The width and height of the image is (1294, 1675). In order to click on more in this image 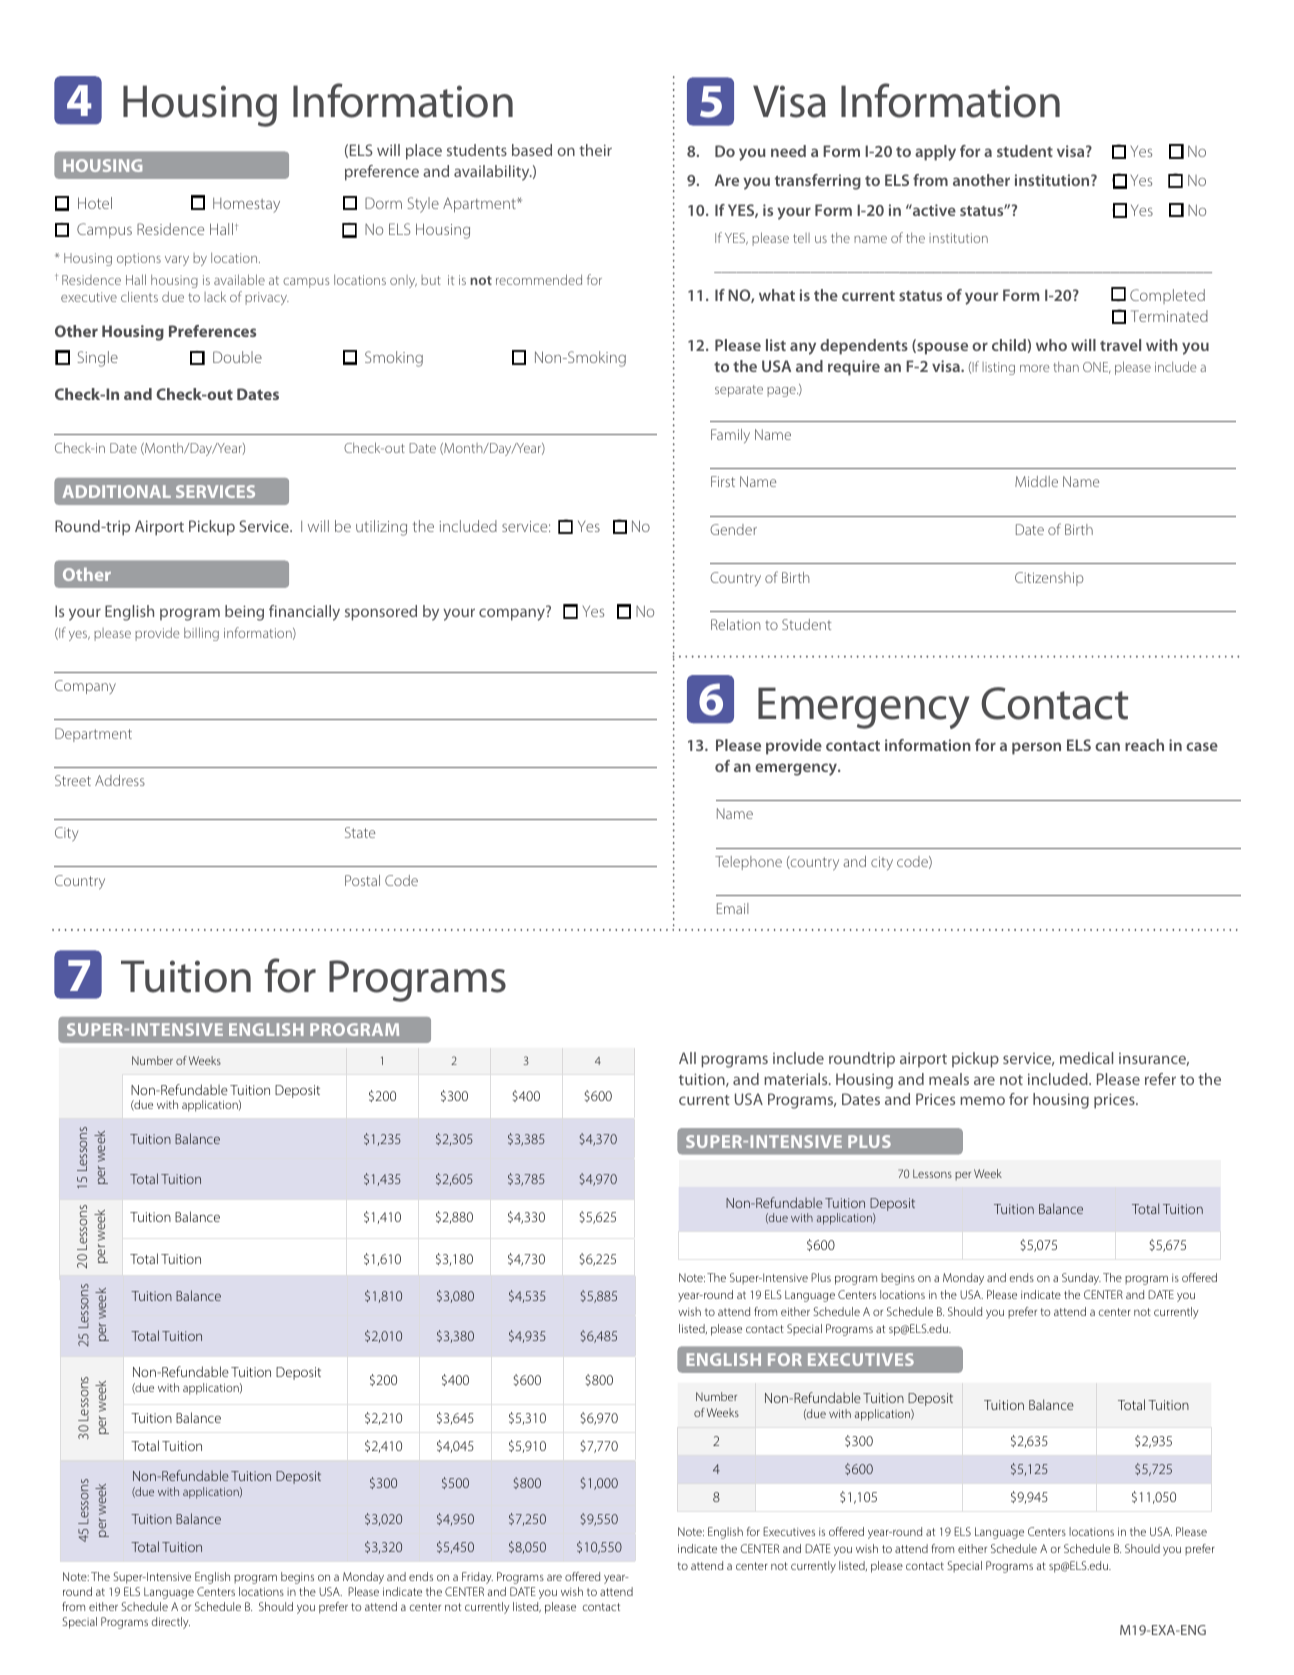, I will do `click(1034, 368)`.
